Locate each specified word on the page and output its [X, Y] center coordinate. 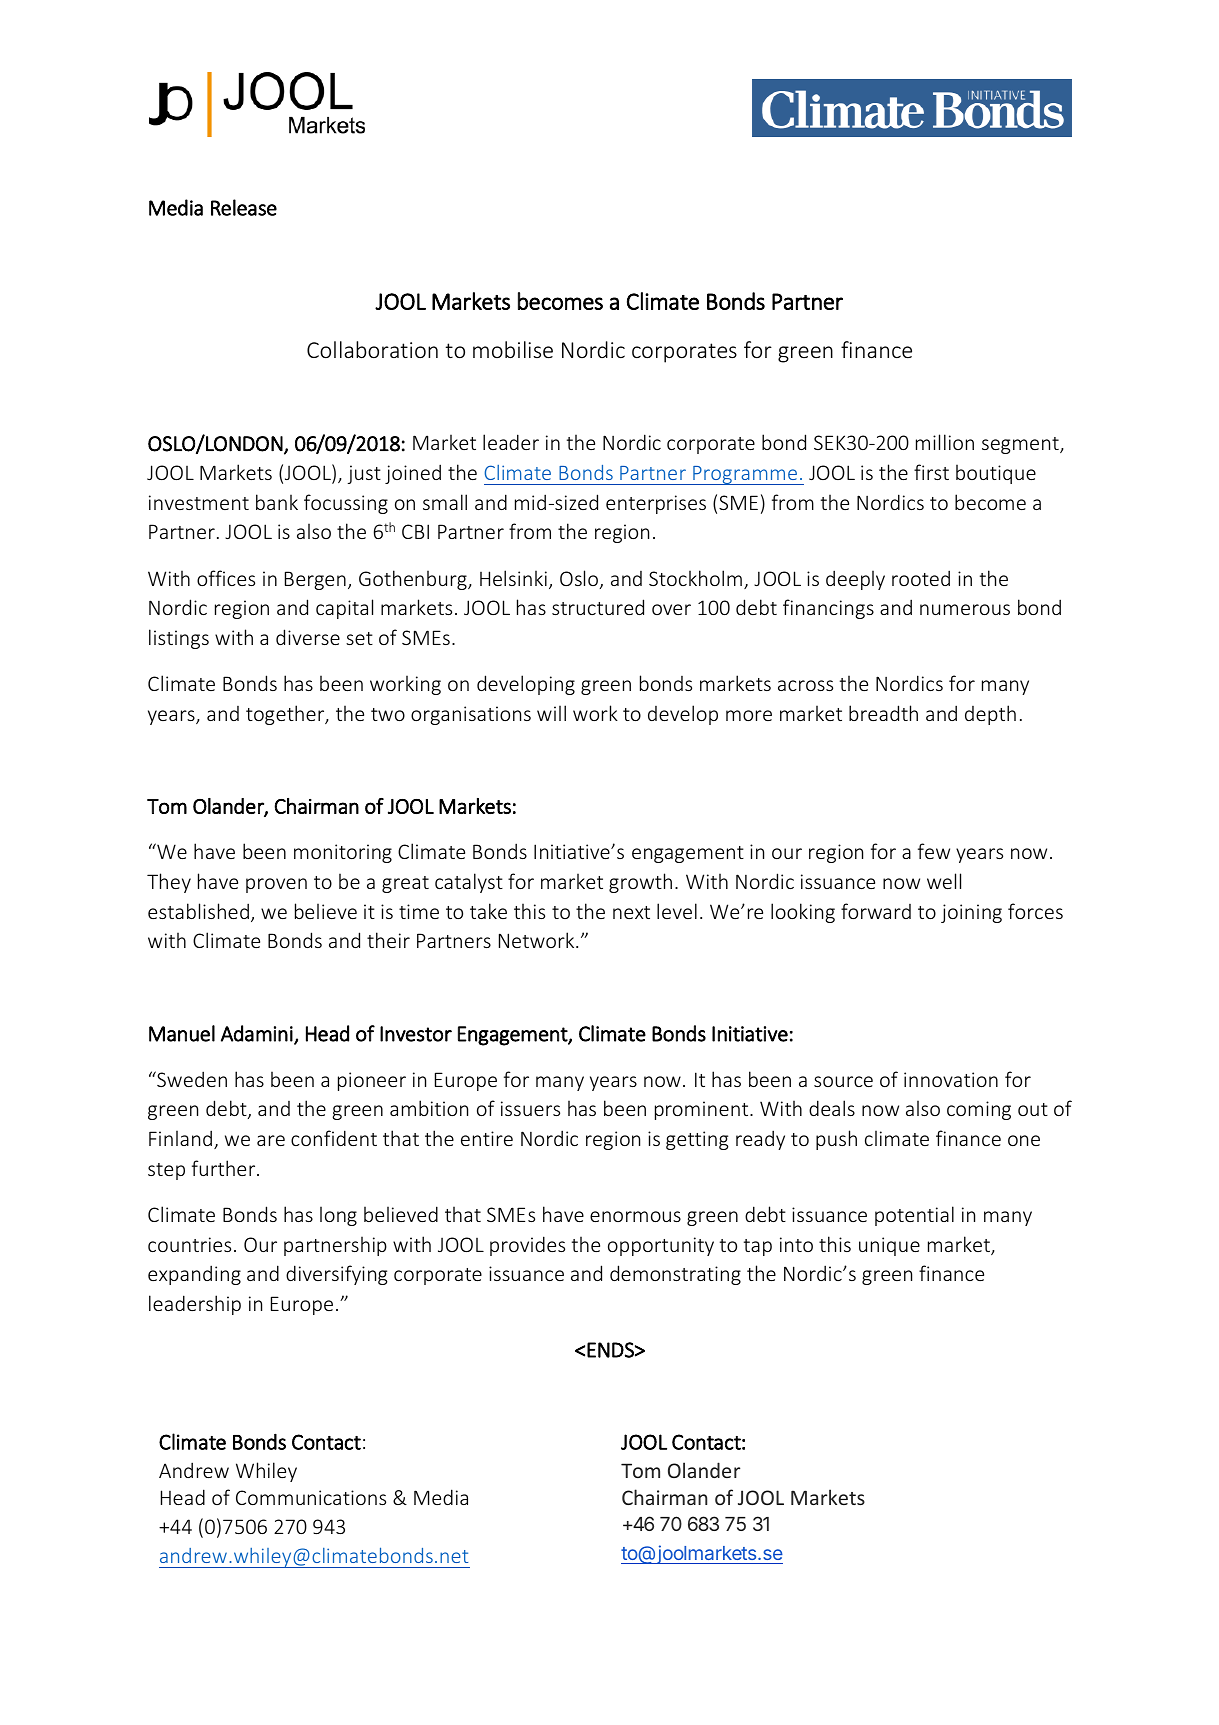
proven [276, 885]
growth [640, 883]
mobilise [513, 349]
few [934, 851]
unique [889, 1246]
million [945, 442]
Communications [311, 1497]
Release [244, 207]
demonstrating [675, 1275]
